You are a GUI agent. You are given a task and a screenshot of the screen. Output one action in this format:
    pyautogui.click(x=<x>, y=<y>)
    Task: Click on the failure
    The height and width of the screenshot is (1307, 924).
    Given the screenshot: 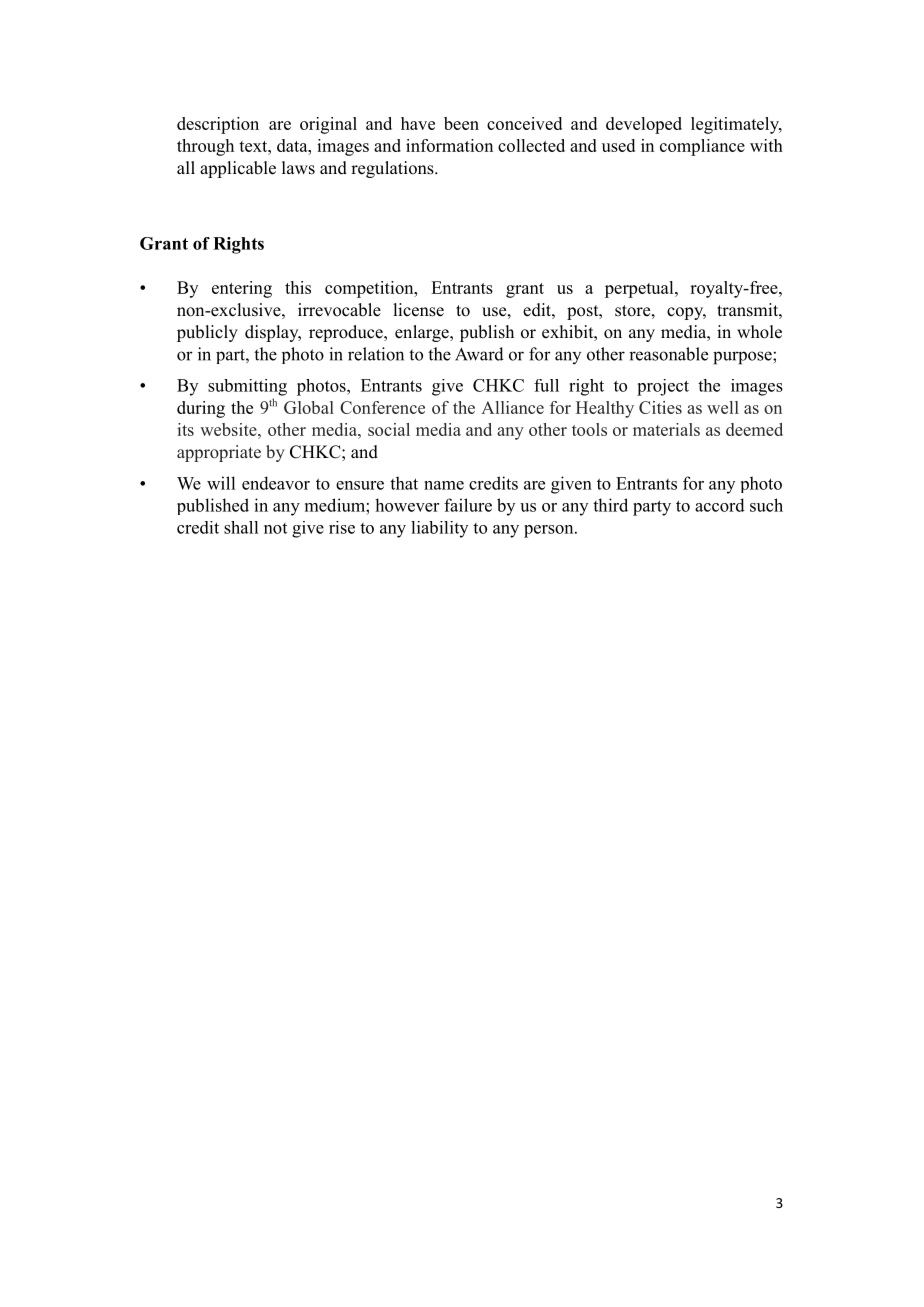 What is the action you would take?
    pyautogui.click(x=468, y=505)
